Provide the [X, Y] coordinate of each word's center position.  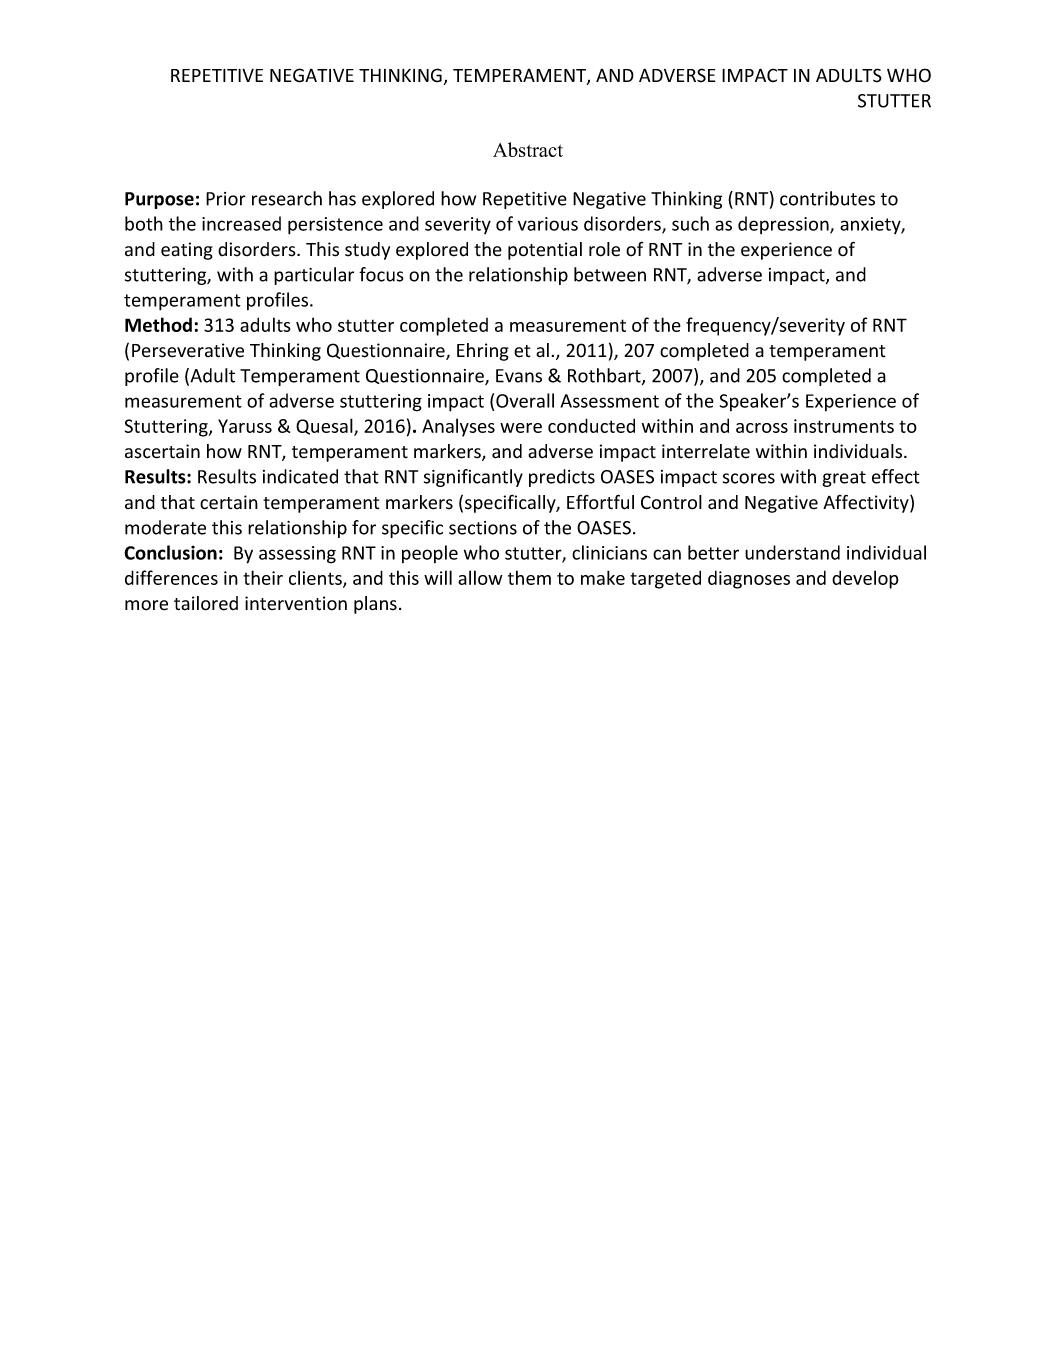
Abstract [528, 149]
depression [784, 225]
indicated [300, 476]
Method [158, 324]
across [762, 428]
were [521, 428]
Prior [226, 199]
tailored [206, 603]
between [610, 274]
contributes [827, 198]
